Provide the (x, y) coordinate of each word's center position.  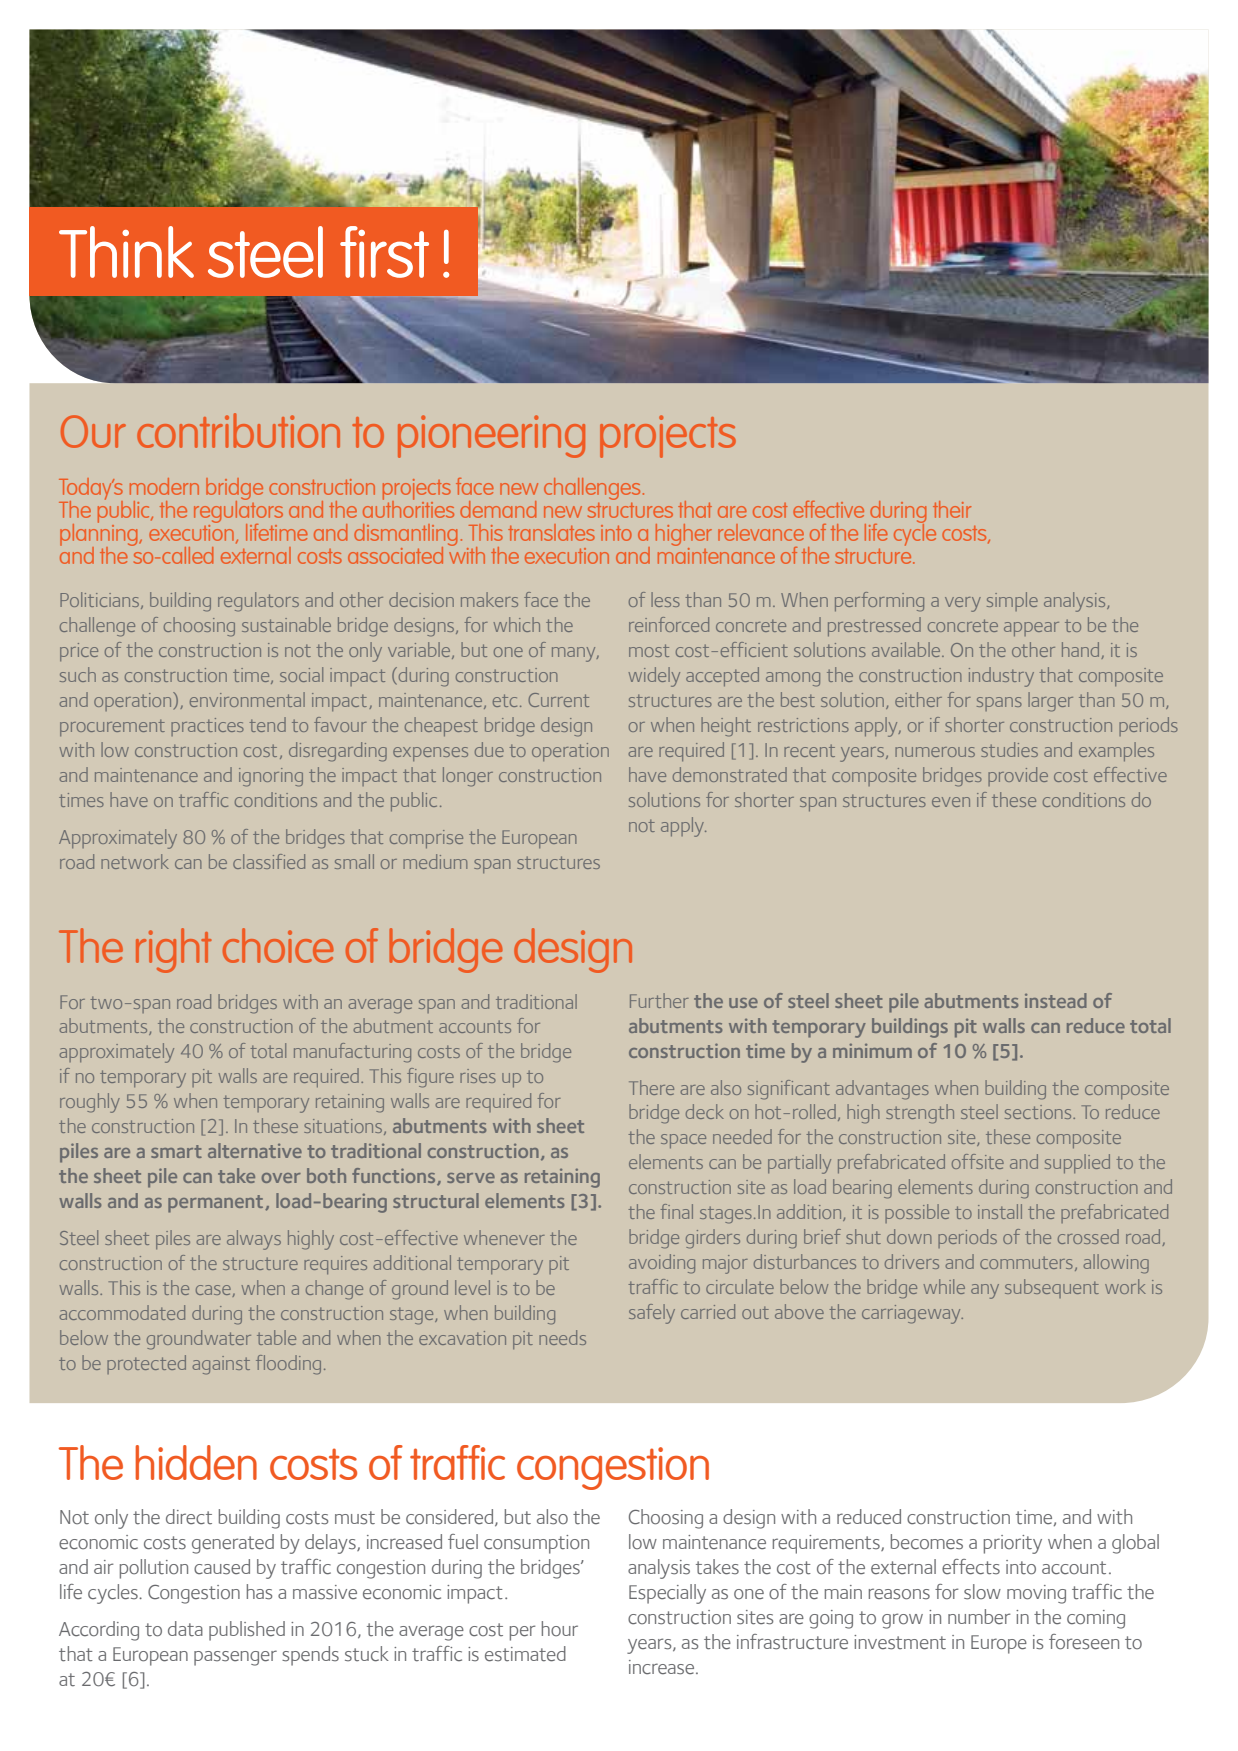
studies (1009, 749)
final (677, 1211)
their (952, 509)
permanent (217, 1204)
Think (126, 252)
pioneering (491, 436)
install (1000, 1211)
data (185, 1628)
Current (558, 700)
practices (207, 727)
